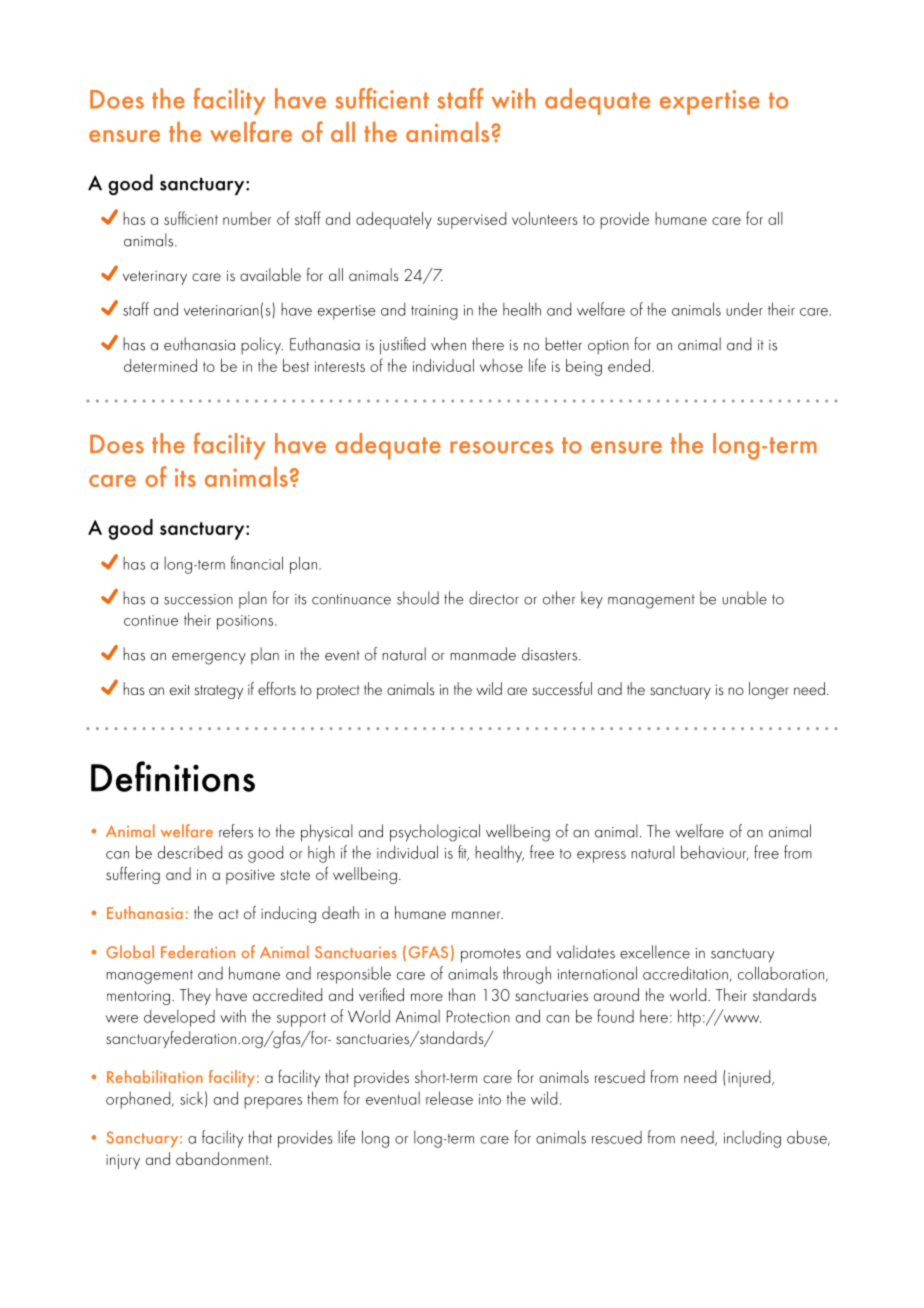 The width and height of the screenshot is (924, 1308). I want to click on resources, so click(501, 447).
